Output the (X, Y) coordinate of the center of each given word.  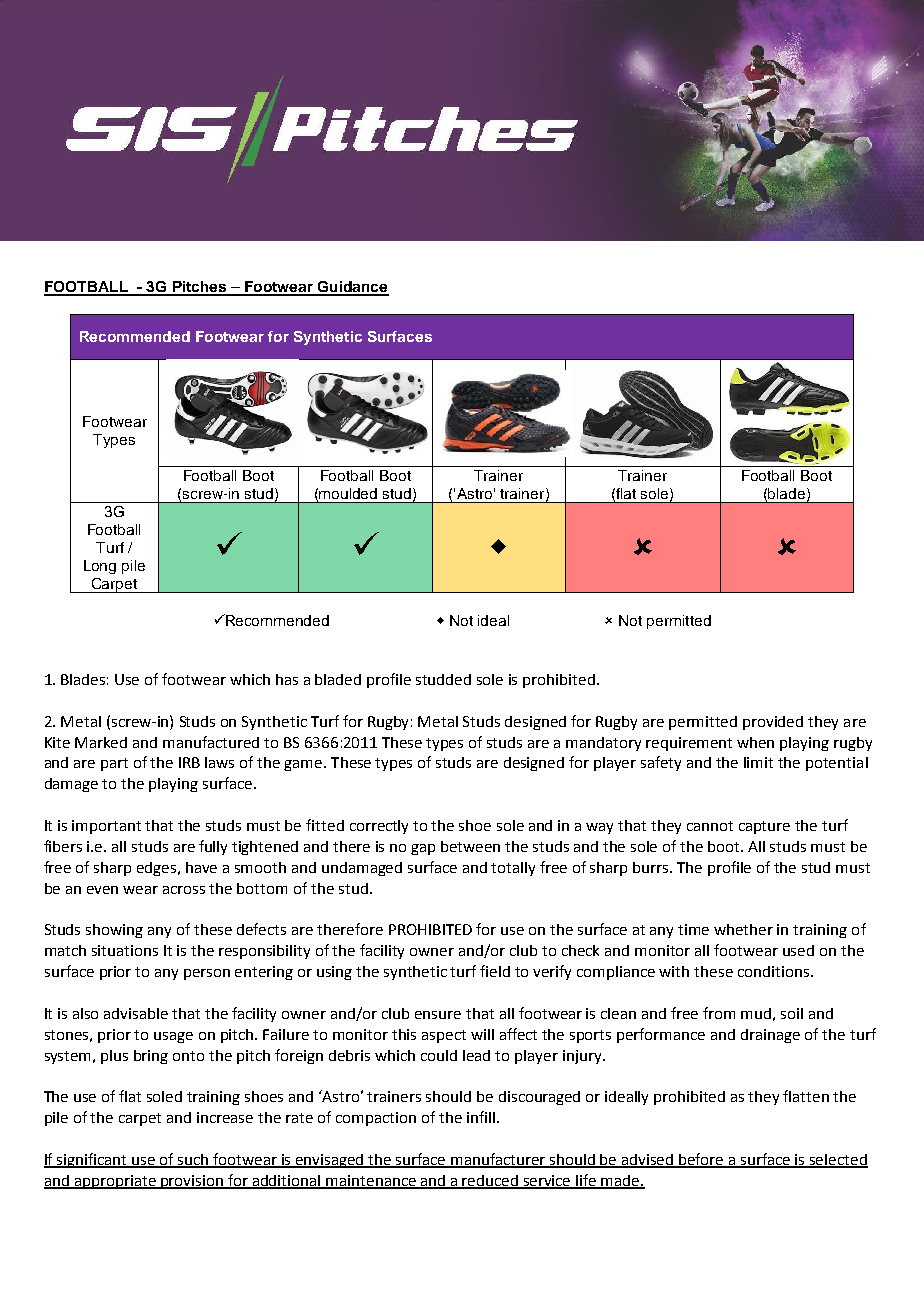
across (184, 890)
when (755, 742)
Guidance (352, 288)
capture (764, 827)
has (287, 679)
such (193, 1160)
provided (773, 723)
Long (100, 567)
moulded (348, 493)
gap (423, 849)
